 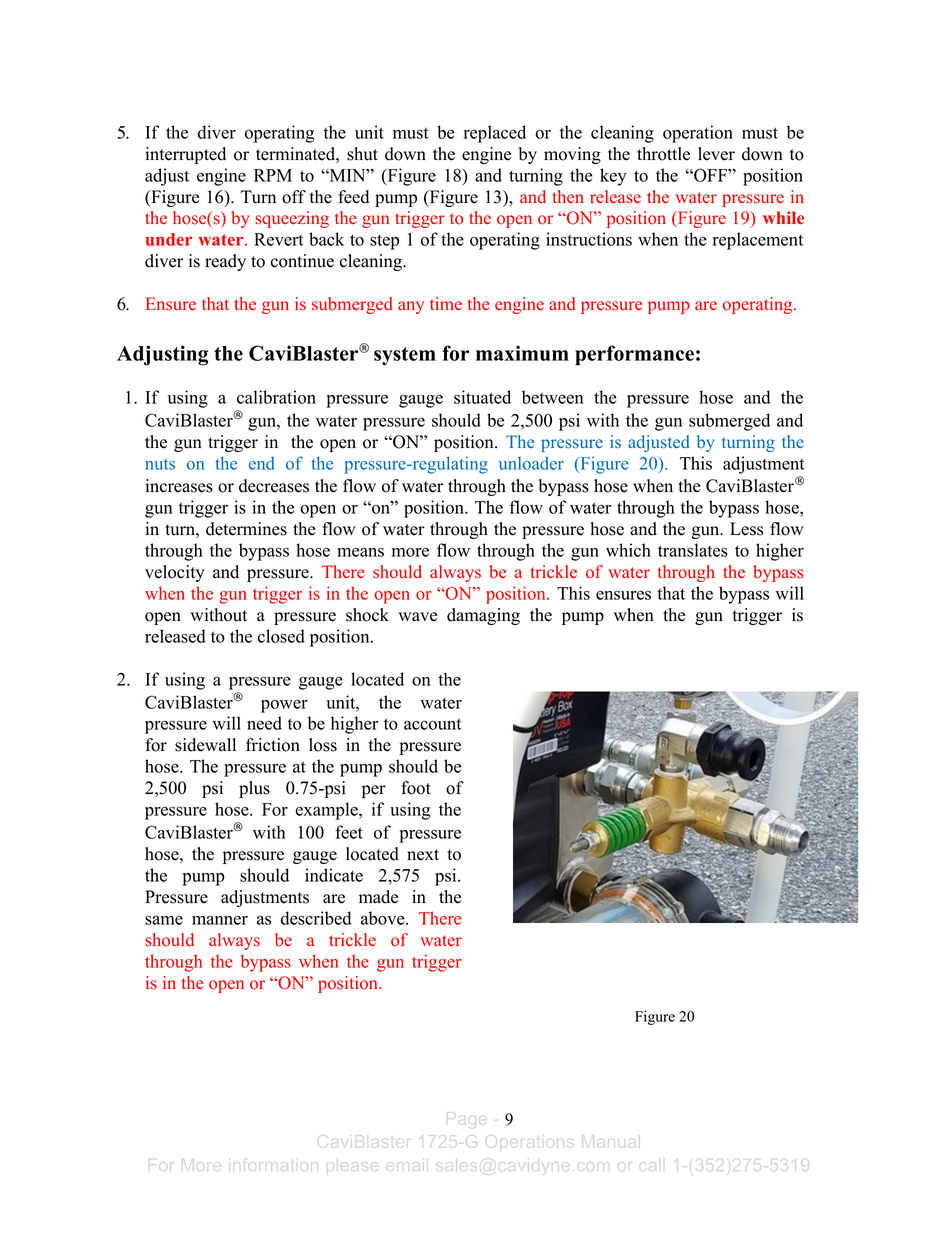 I want to click on determines, so click(x=246, y=529).
